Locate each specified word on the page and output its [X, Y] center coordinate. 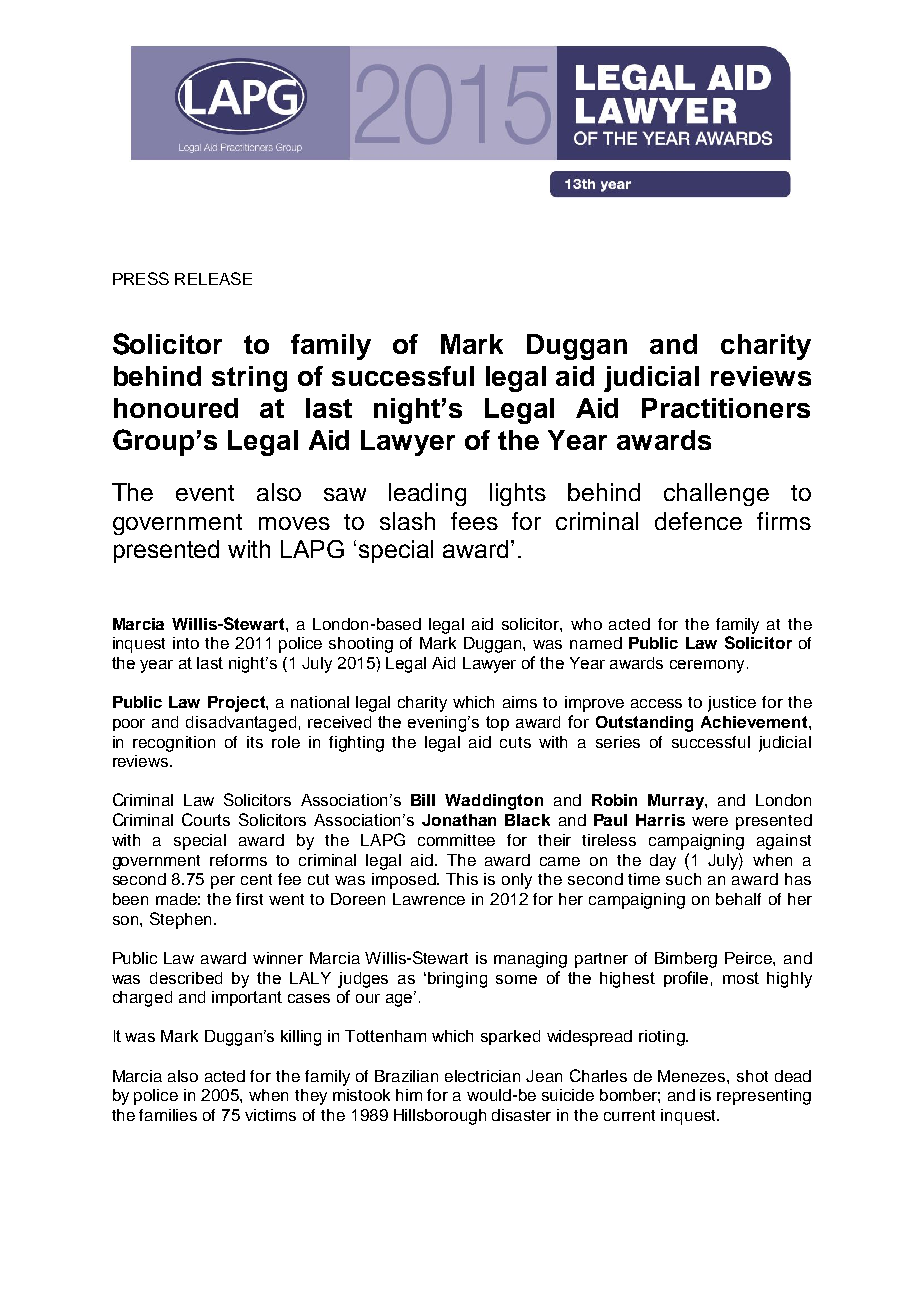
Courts [206, 819]
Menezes [693, 1076]
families [168, 1115]
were [710, 821]
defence [698, 521]
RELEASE [213, 278]
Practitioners [726, 408]
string [249, 379]
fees [474, 521]
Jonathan [459, 820]
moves [294, 523]
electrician [482, 1076]
